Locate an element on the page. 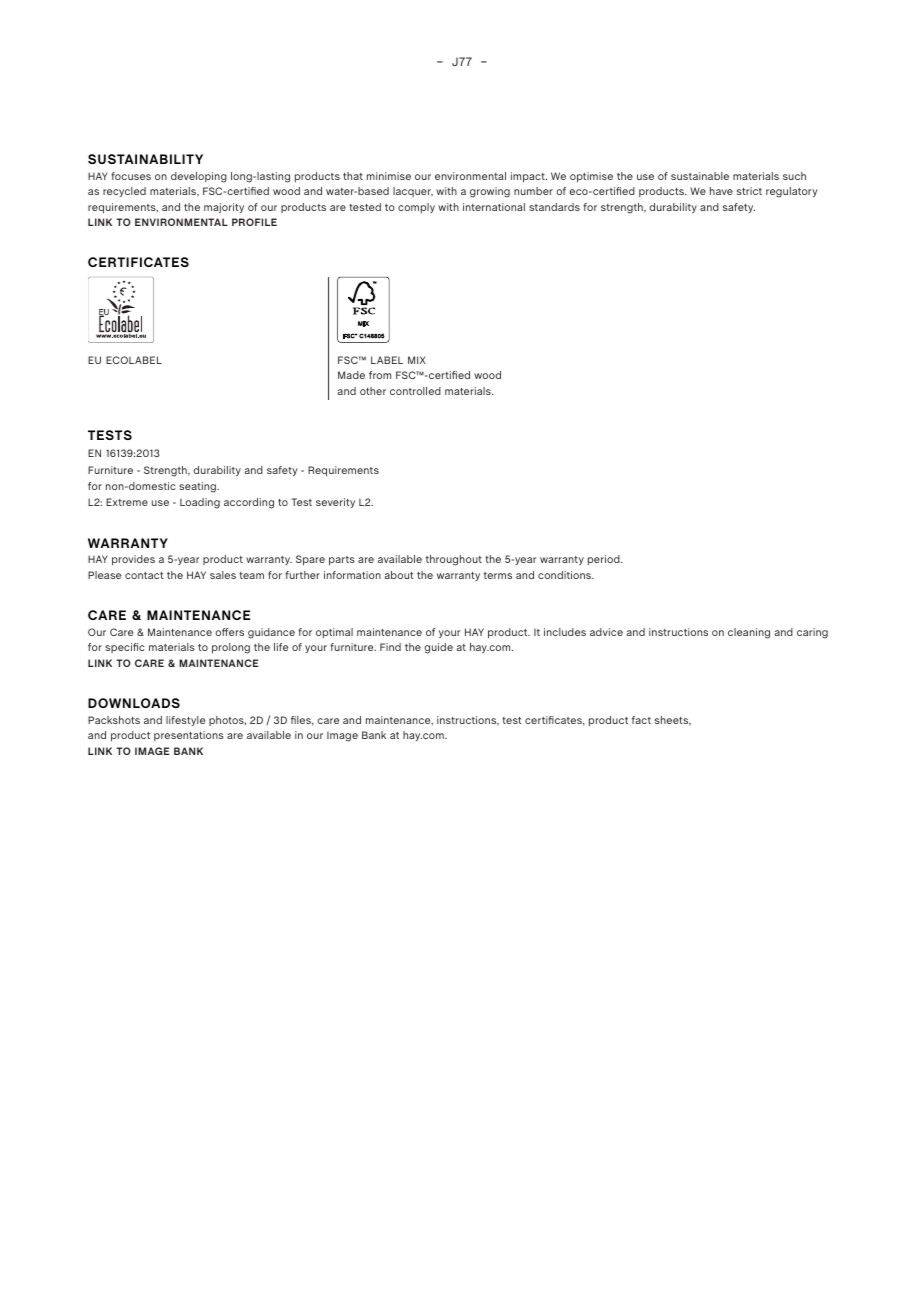 Image resolution: width=924 pixels, height=1308 pixels. developing is located at coordinates (199, 177).
